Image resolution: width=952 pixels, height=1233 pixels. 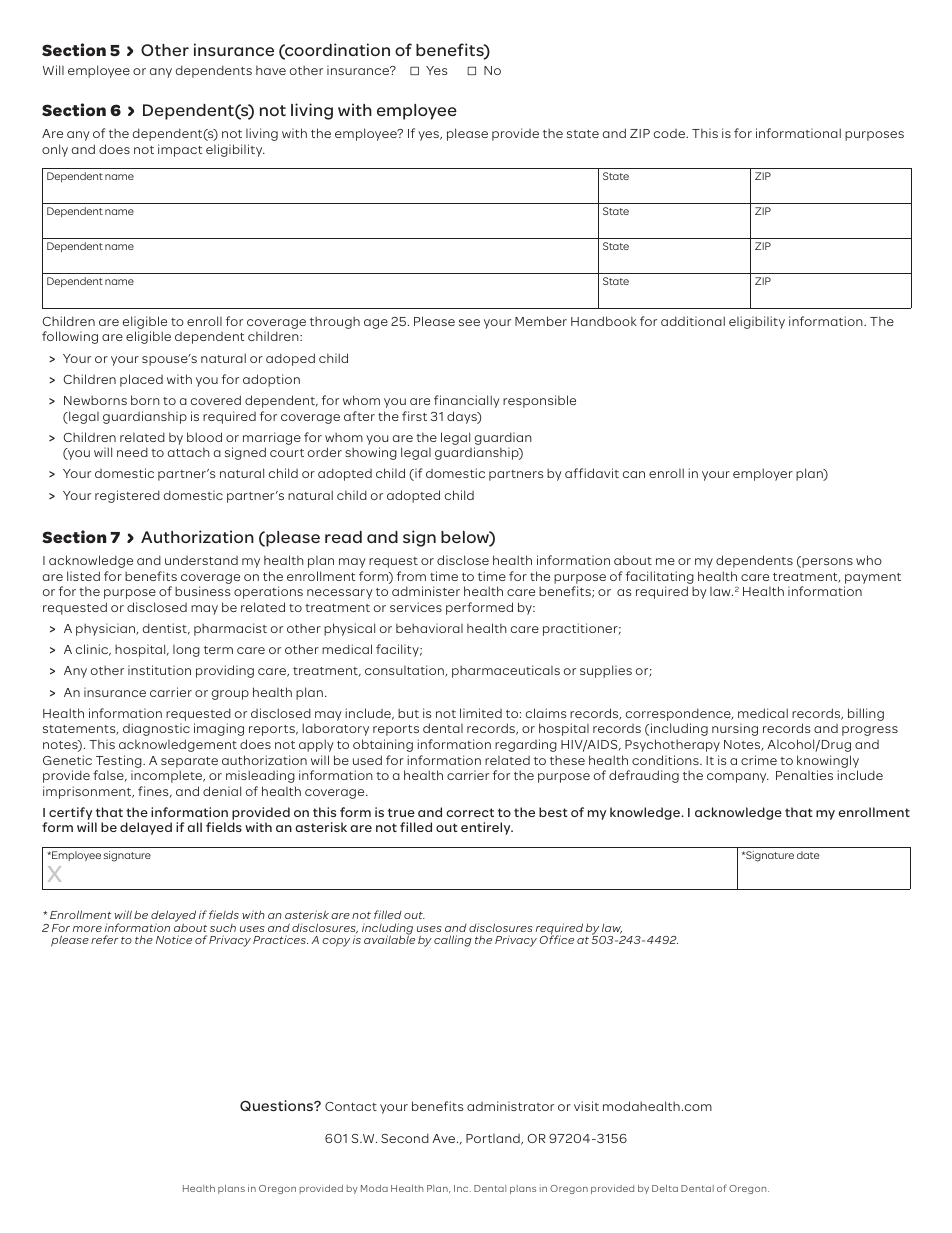 What do you see at coordinates (670, 133) in the screenshot?
I see `code` at bounding box center [670, 133].
